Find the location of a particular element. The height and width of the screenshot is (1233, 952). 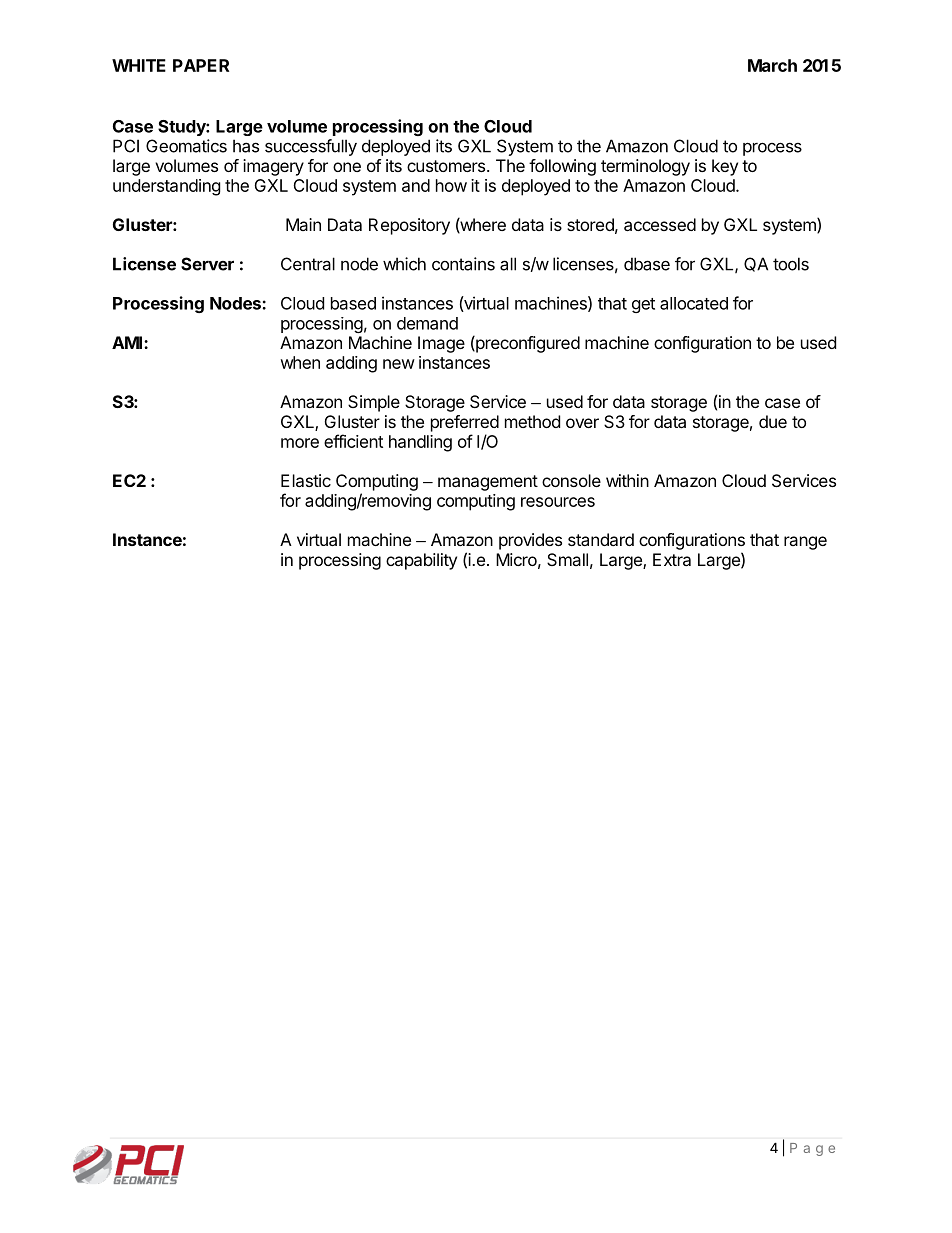

customers is located at coordinates (446, 166).
